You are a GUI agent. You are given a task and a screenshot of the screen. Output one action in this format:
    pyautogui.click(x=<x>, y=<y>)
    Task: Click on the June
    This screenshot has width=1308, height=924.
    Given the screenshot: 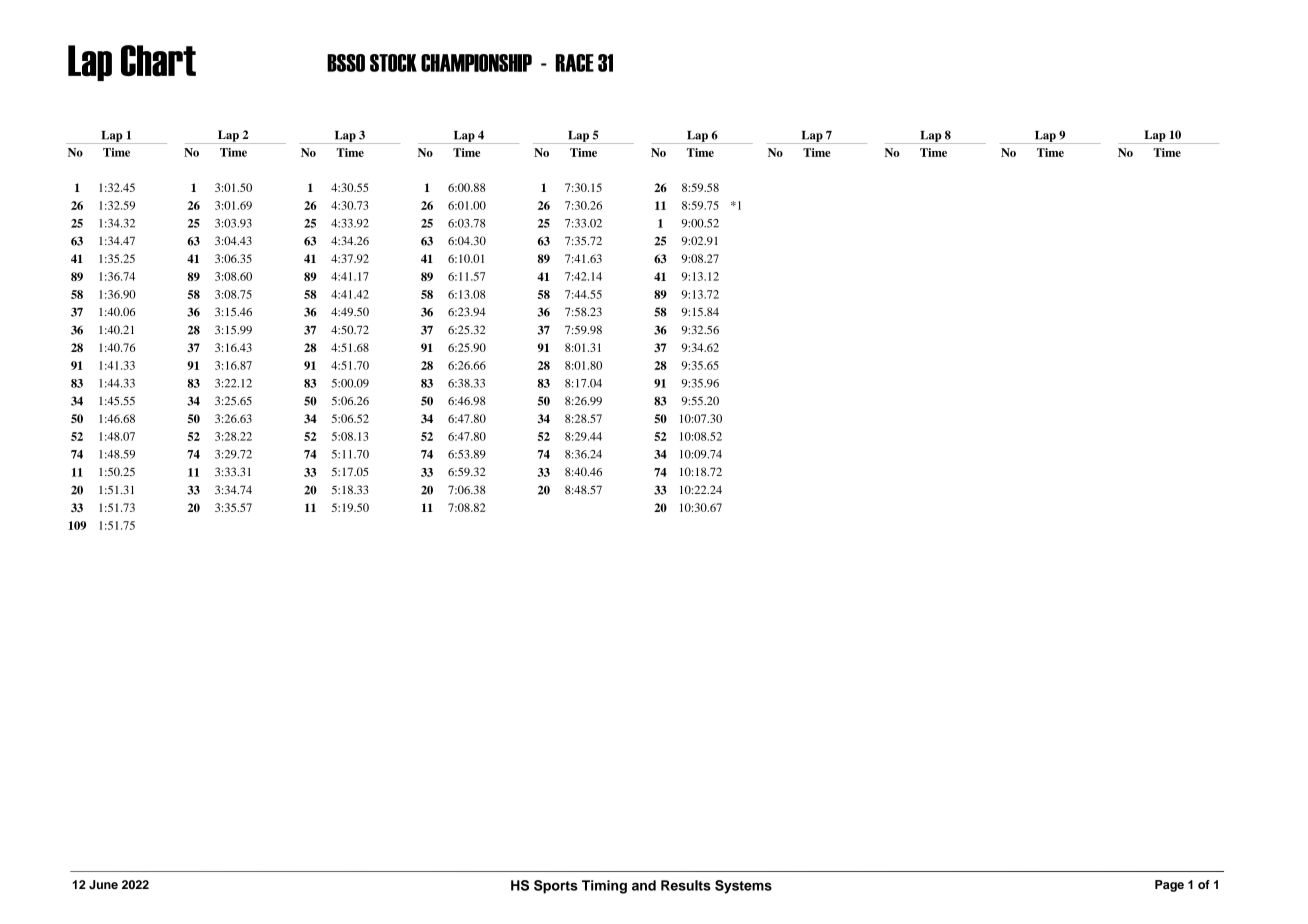 What is the action you would take?
    pyautogui.click(x=103, y=885)
